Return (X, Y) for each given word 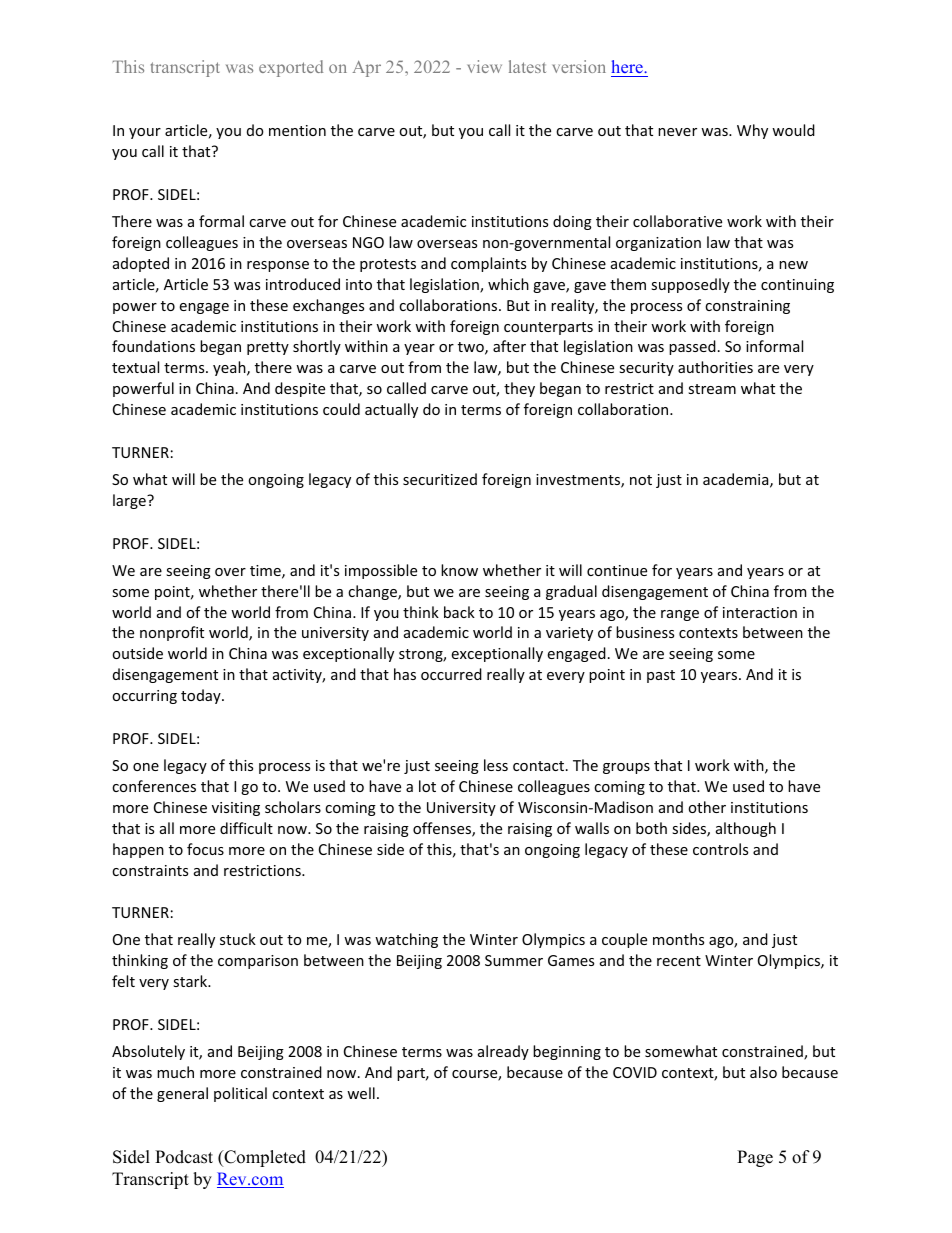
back (459, 612)
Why (752, 131)
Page (755, 1158)
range (680, 615)
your (145, 133)
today (202, 696)
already (503, 1052)
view (485, 66)
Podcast (184, 1157)
